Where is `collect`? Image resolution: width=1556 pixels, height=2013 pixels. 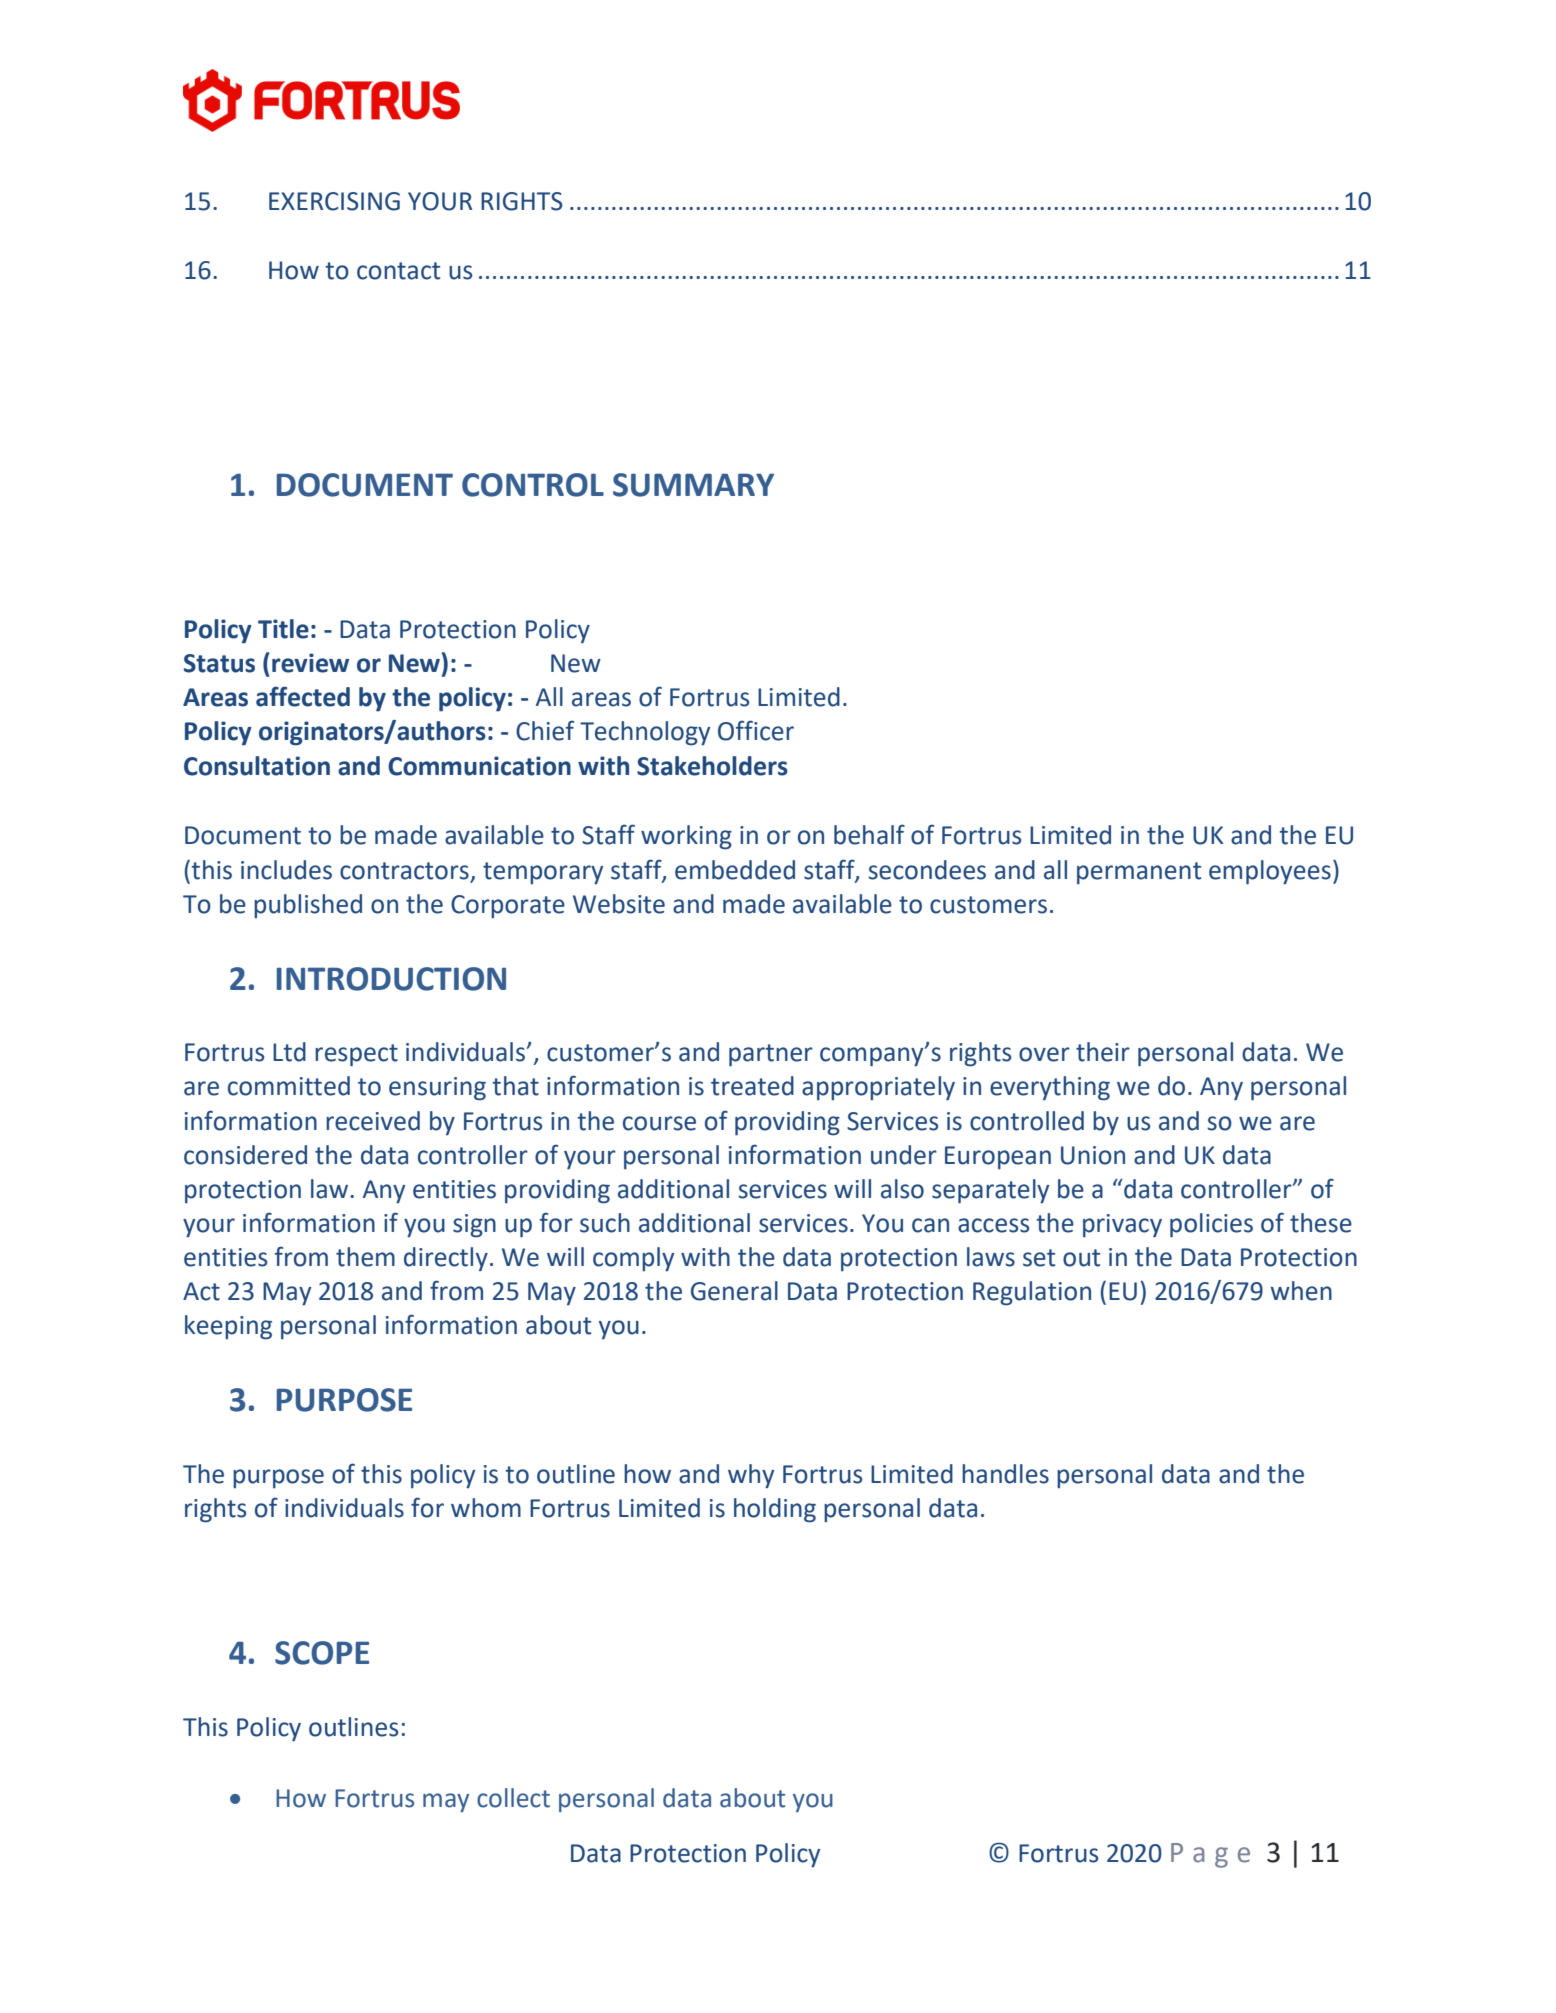
collect is located at coordinates (513, 1798).
